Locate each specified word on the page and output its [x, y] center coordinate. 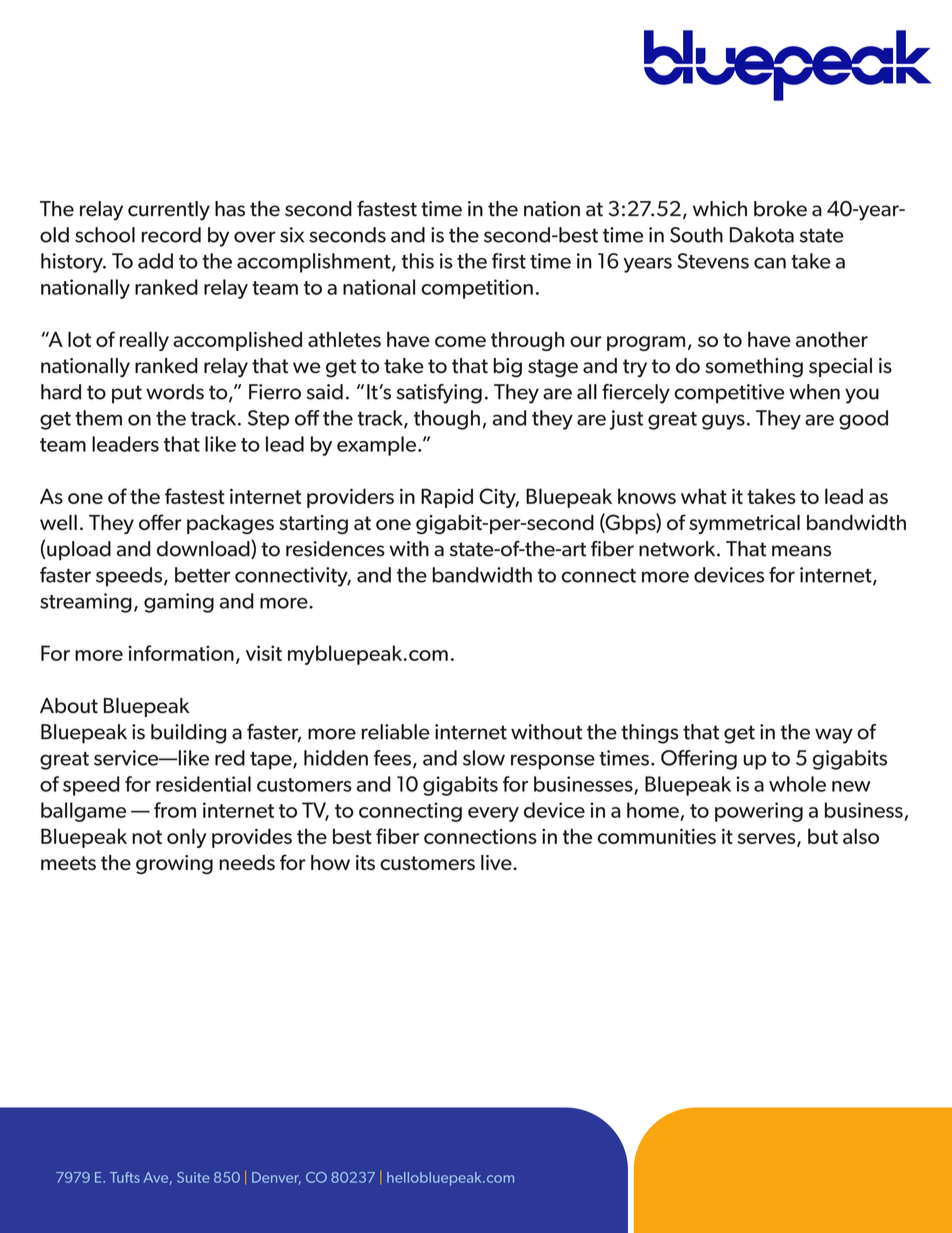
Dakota [762, 235]
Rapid [447, 498]
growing [174, 864]
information [181, 653]
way [834, 736]
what [704, 496]
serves [767, 839]
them [98, 418]
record [171, 235]
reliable [396, 732]
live [497, 862]
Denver [276, 1178]
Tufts [125, 1177]
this [418, 261]
